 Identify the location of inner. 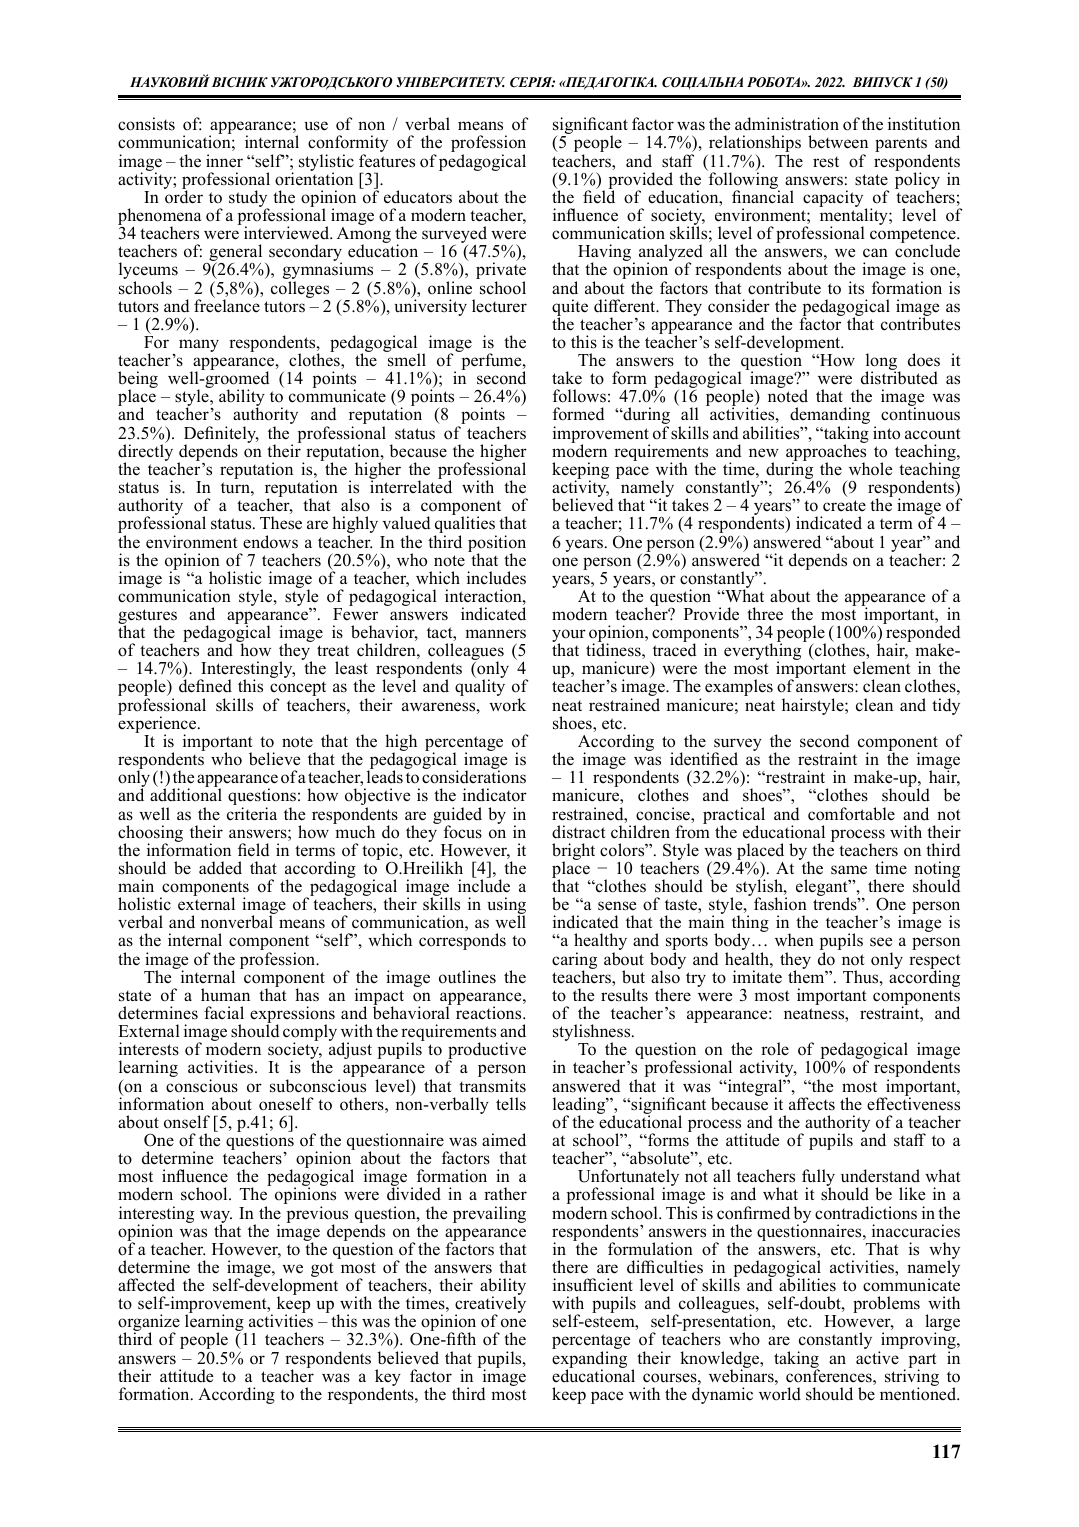
(224, 161).
